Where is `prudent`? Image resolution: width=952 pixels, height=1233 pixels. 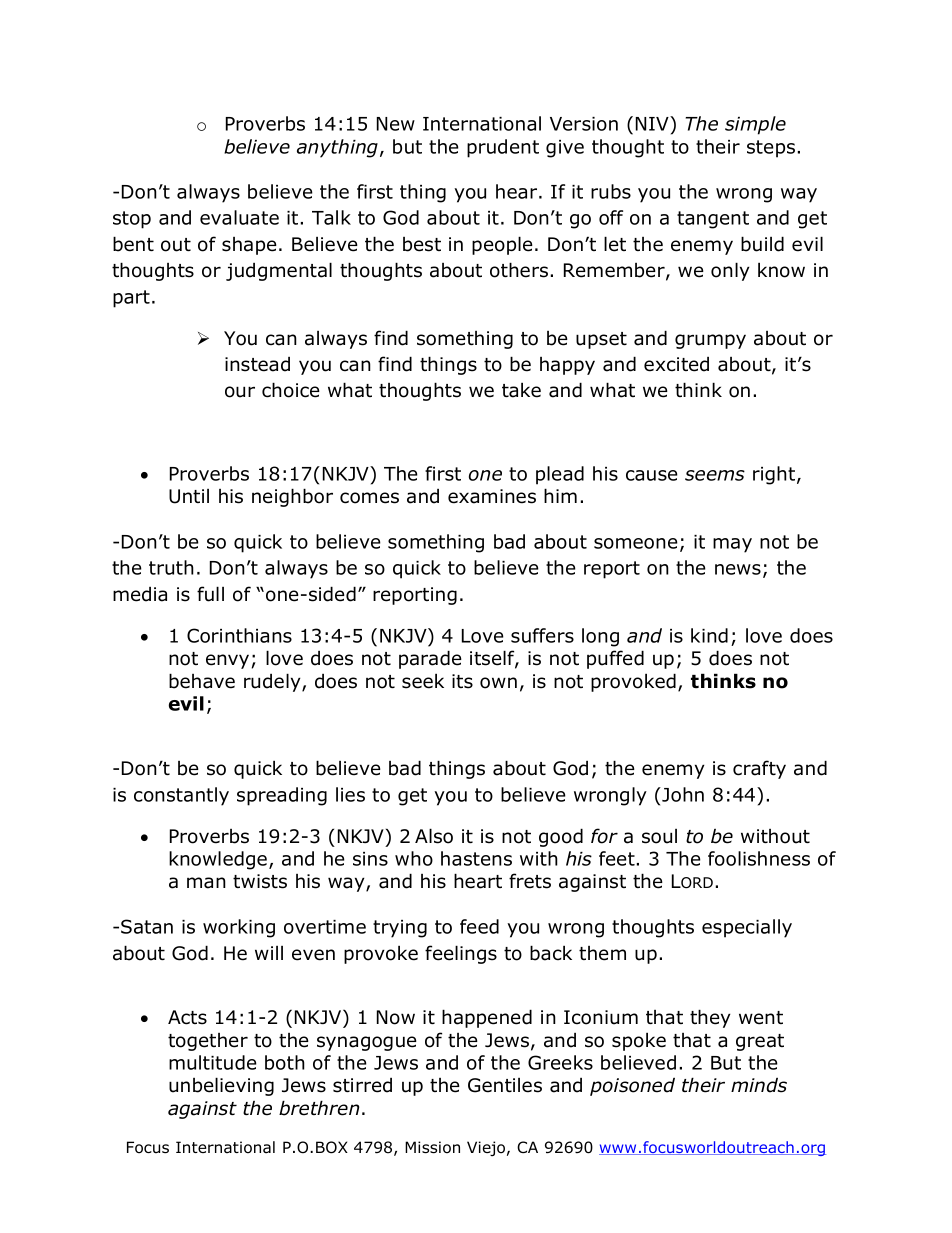 prudent is located at coordinates (503, 148).
